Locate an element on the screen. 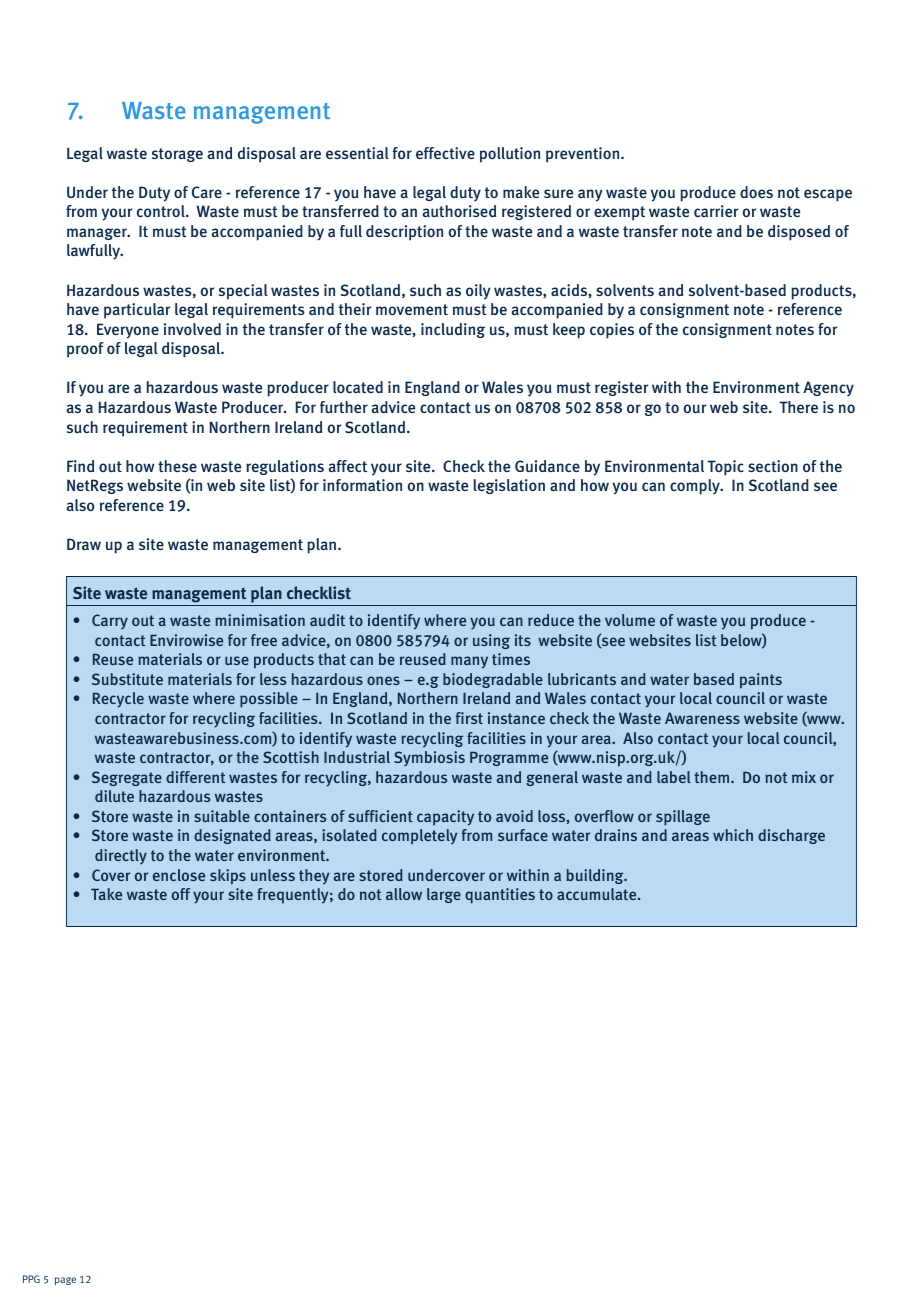 The image size is (924, 1308). does is located at coordinates (756, 192).
